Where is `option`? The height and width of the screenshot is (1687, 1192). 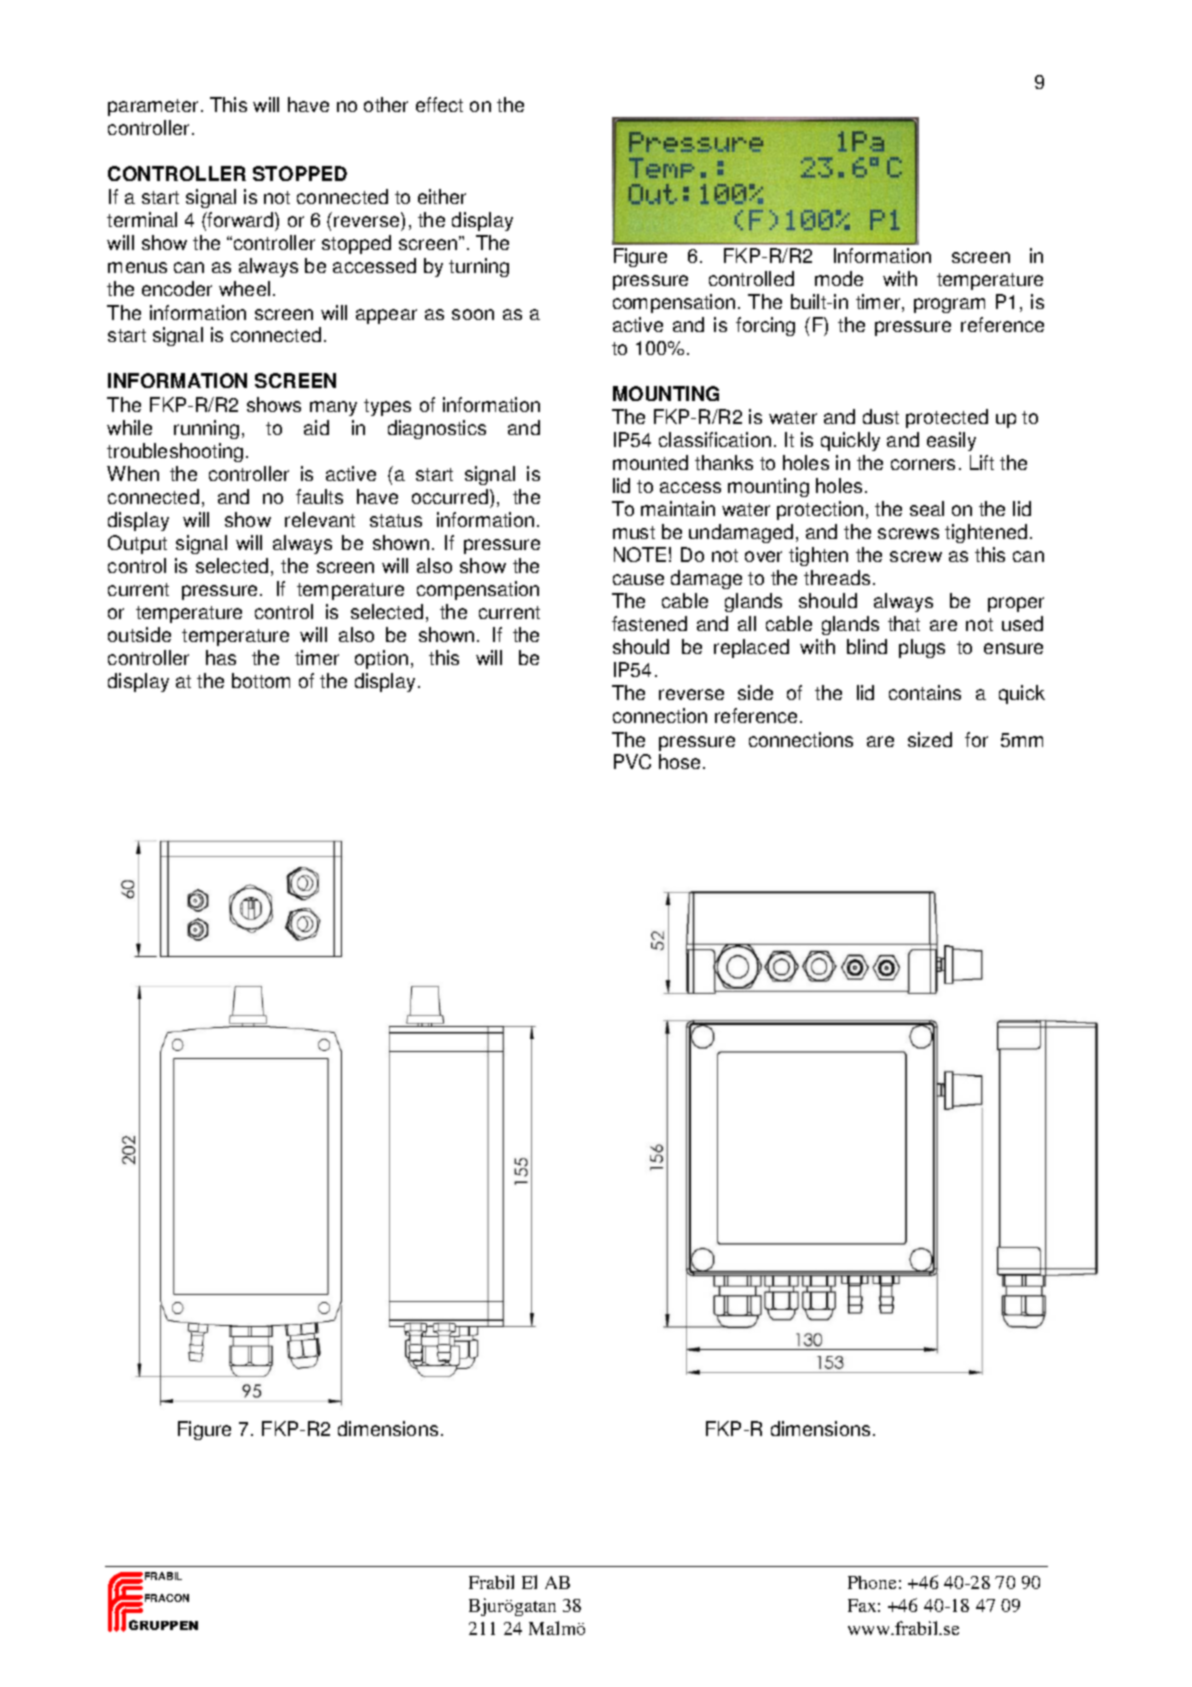
option is located at coordinates (381, 659).
